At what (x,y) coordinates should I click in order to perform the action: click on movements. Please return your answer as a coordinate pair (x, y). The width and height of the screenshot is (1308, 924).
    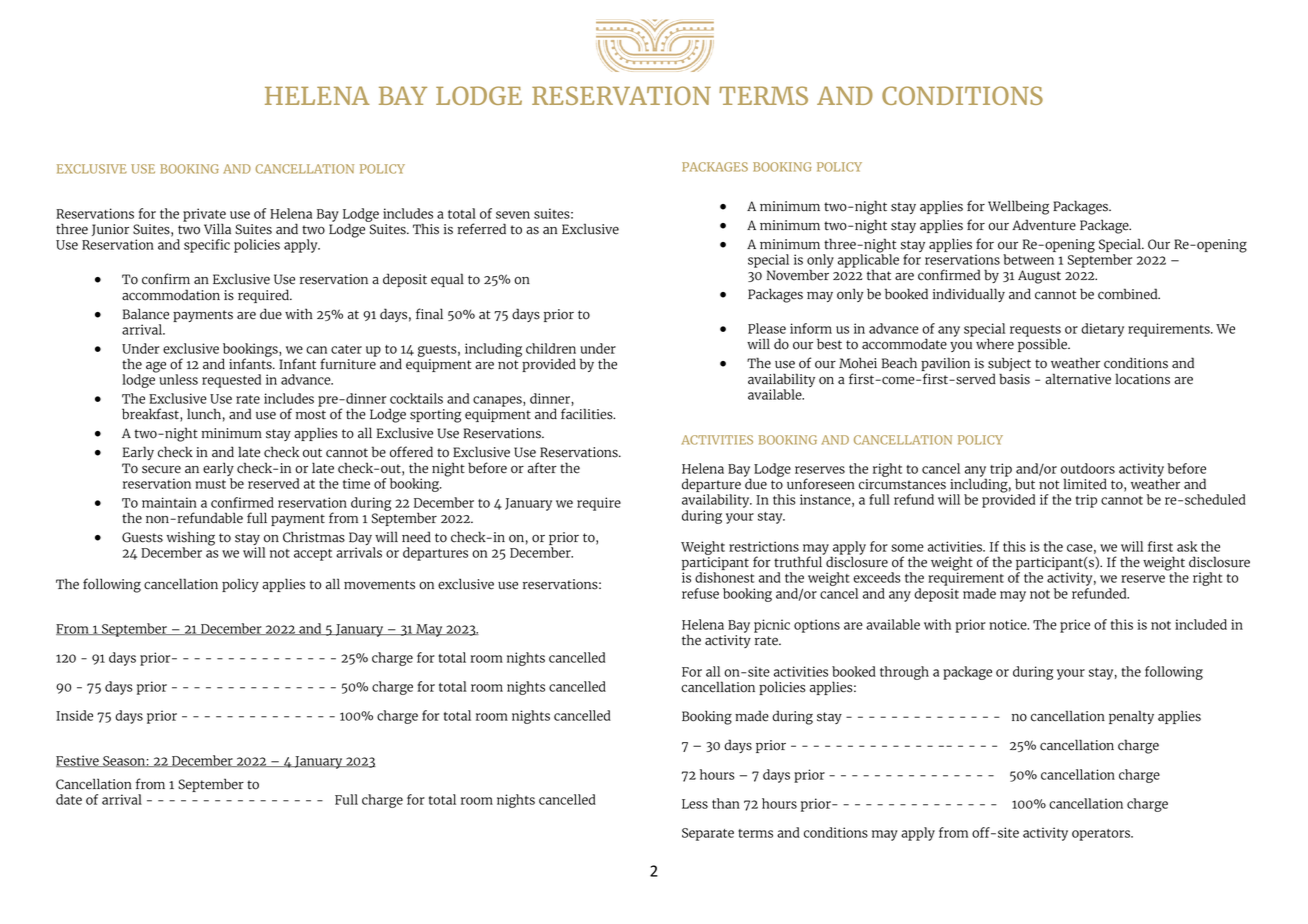
    Looking at the image, I should click on (379, 585).
